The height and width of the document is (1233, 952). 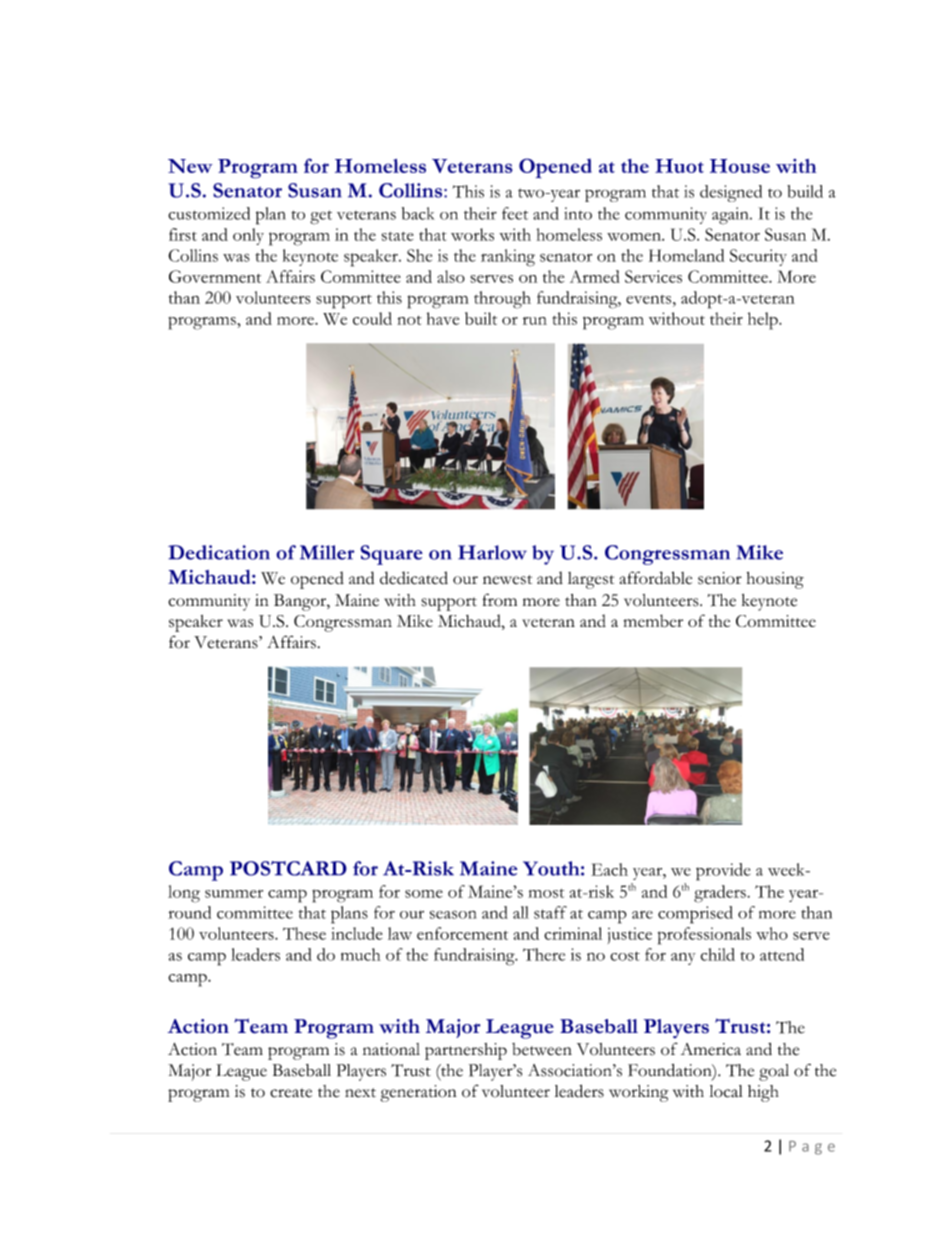 What do you see at coordinates (209, 213) in the document?
I see `customized` at bounding box center [209, 213].
